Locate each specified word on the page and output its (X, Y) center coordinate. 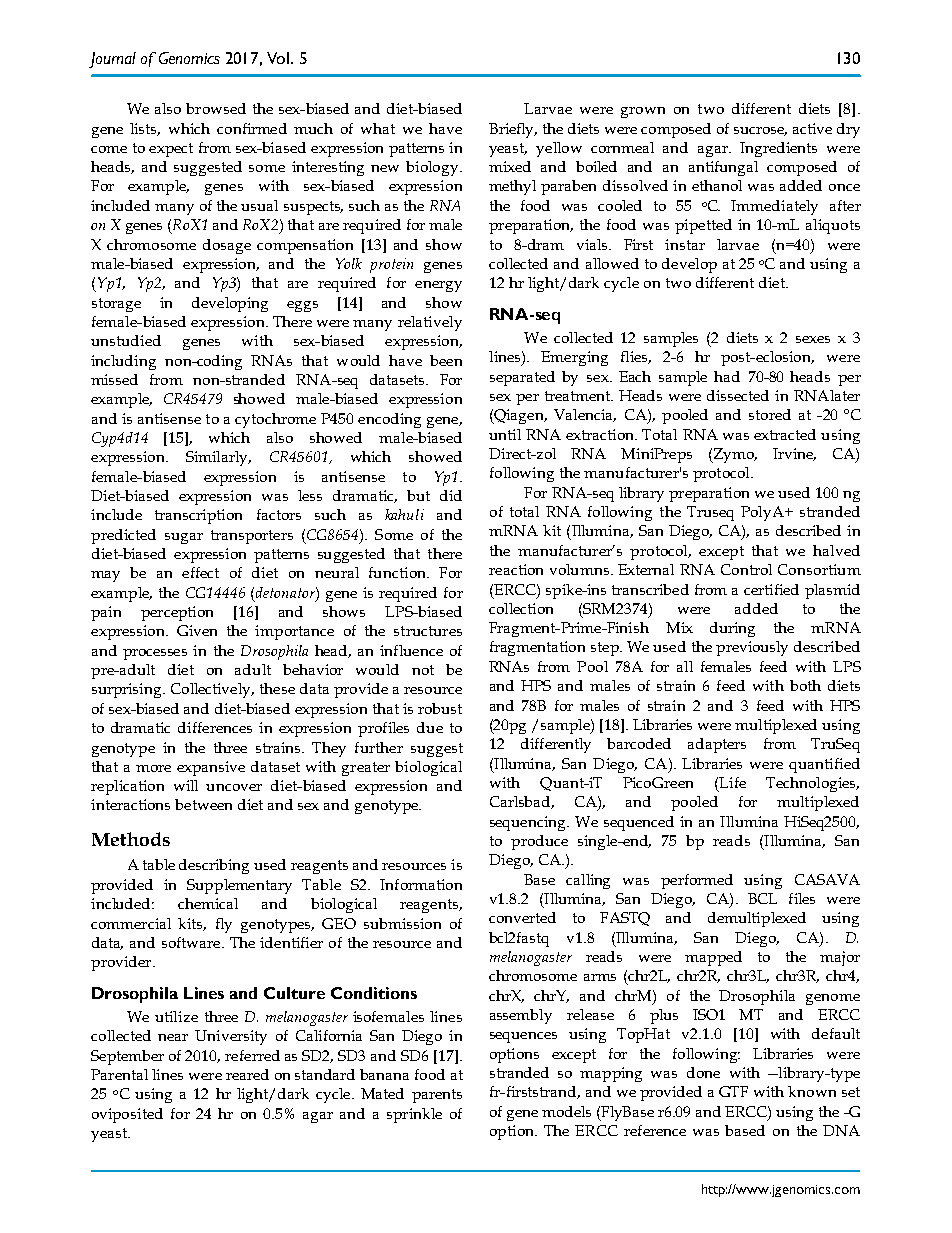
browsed (216, 108)
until (505, 434)
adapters (717, 745)
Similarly (218, 458)
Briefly (513, 130)
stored (770, 414)
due (430, 727)
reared (247, 1074)
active (812, 128)
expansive (211, 768)
